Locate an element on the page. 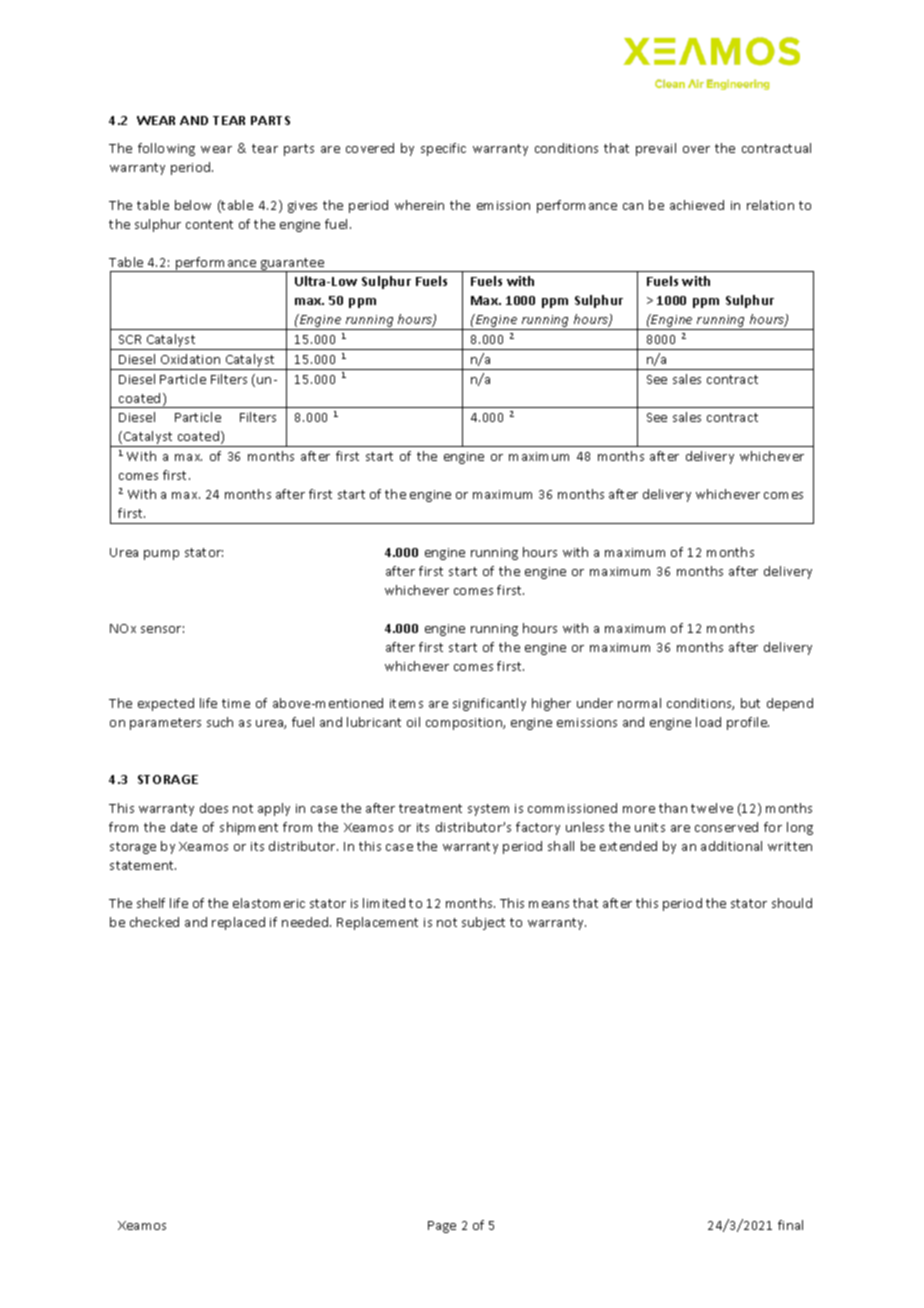 The image size is (924, 1308). achieved is located at coordinates (697, 205).
